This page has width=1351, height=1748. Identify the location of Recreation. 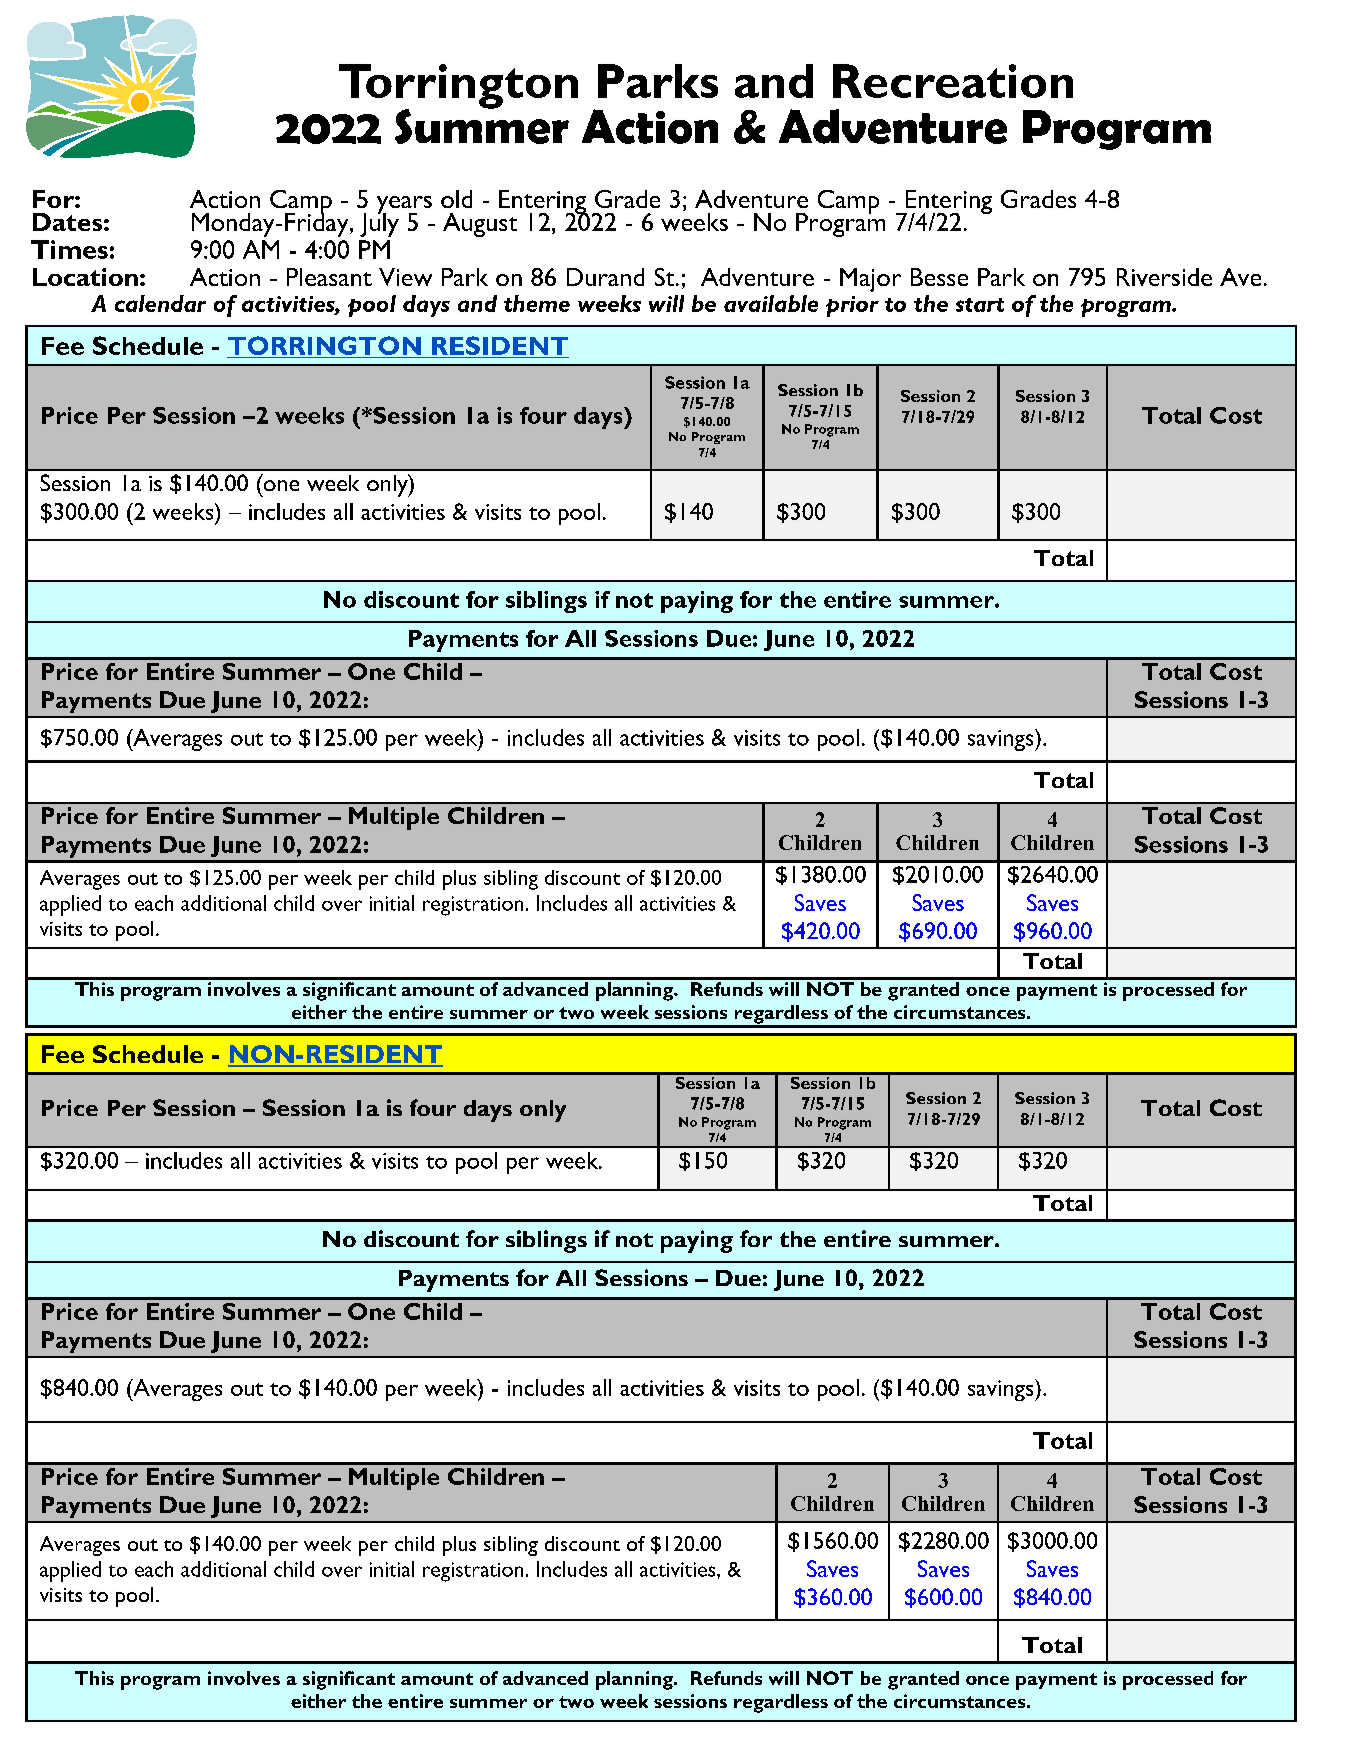
(953, 81).
